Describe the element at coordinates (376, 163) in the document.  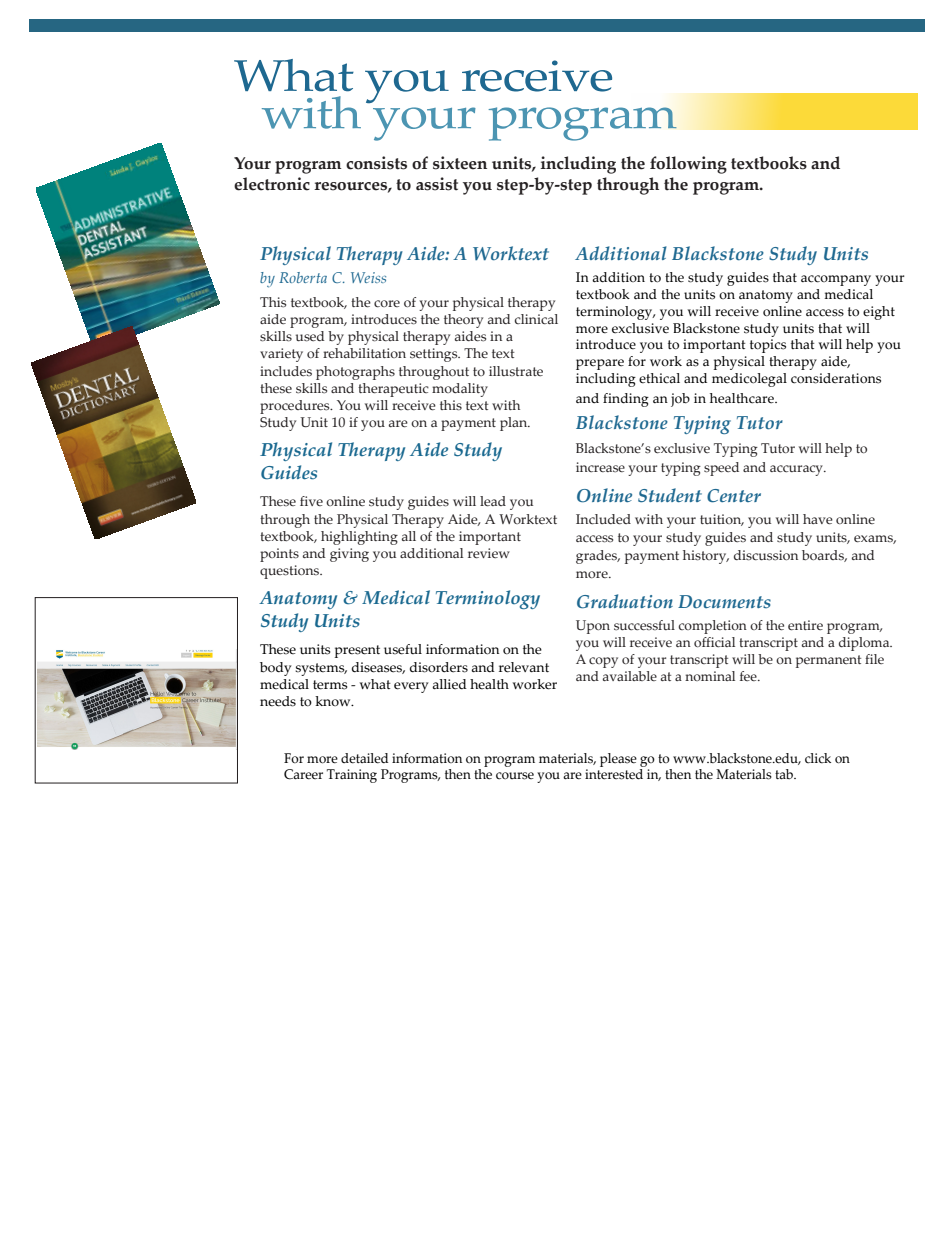
I see `consists` at that location.
